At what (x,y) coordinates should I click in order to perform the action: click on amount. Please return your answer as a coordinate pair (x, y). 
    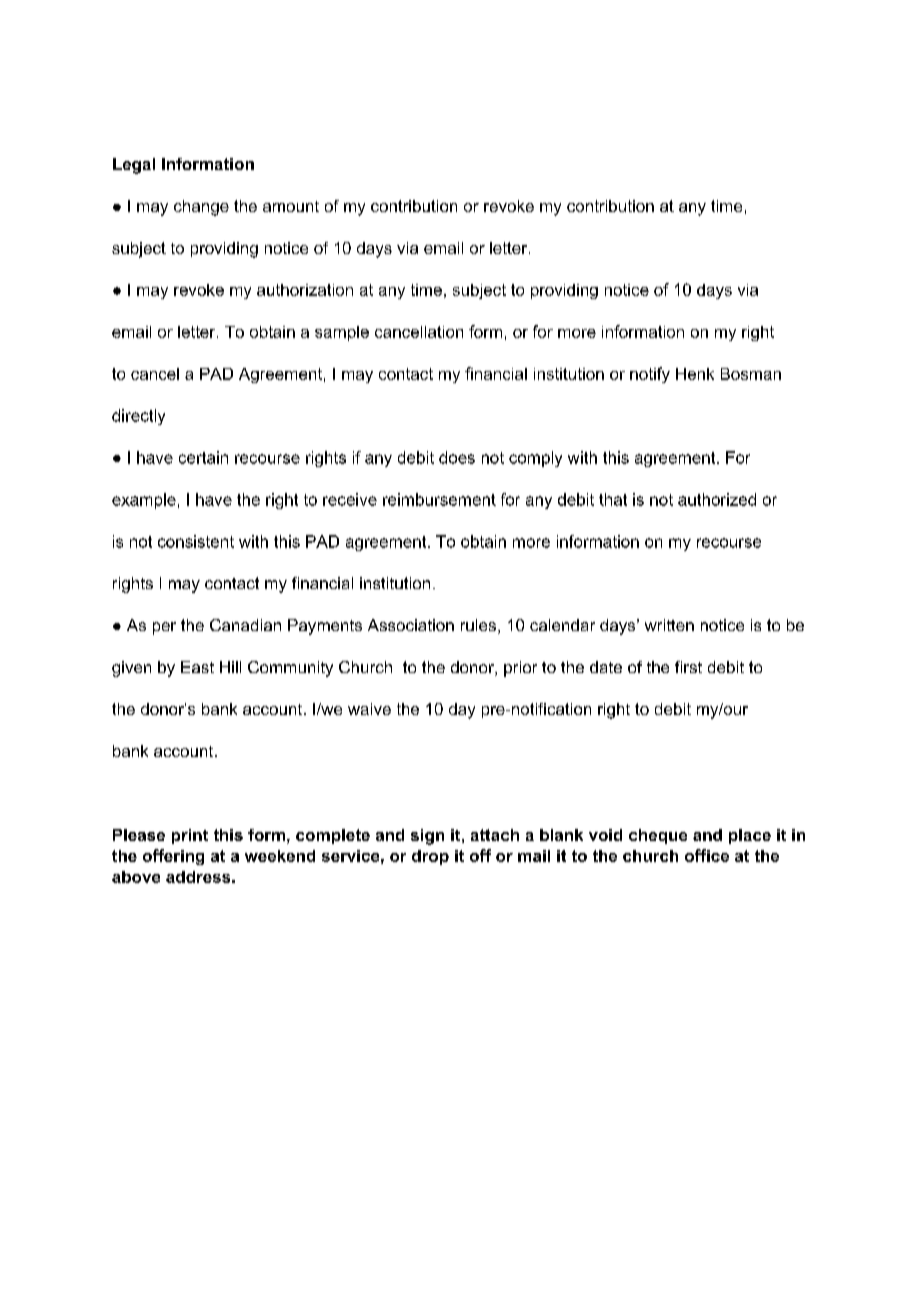
    Looking at the image, I should click on (291, 206).
